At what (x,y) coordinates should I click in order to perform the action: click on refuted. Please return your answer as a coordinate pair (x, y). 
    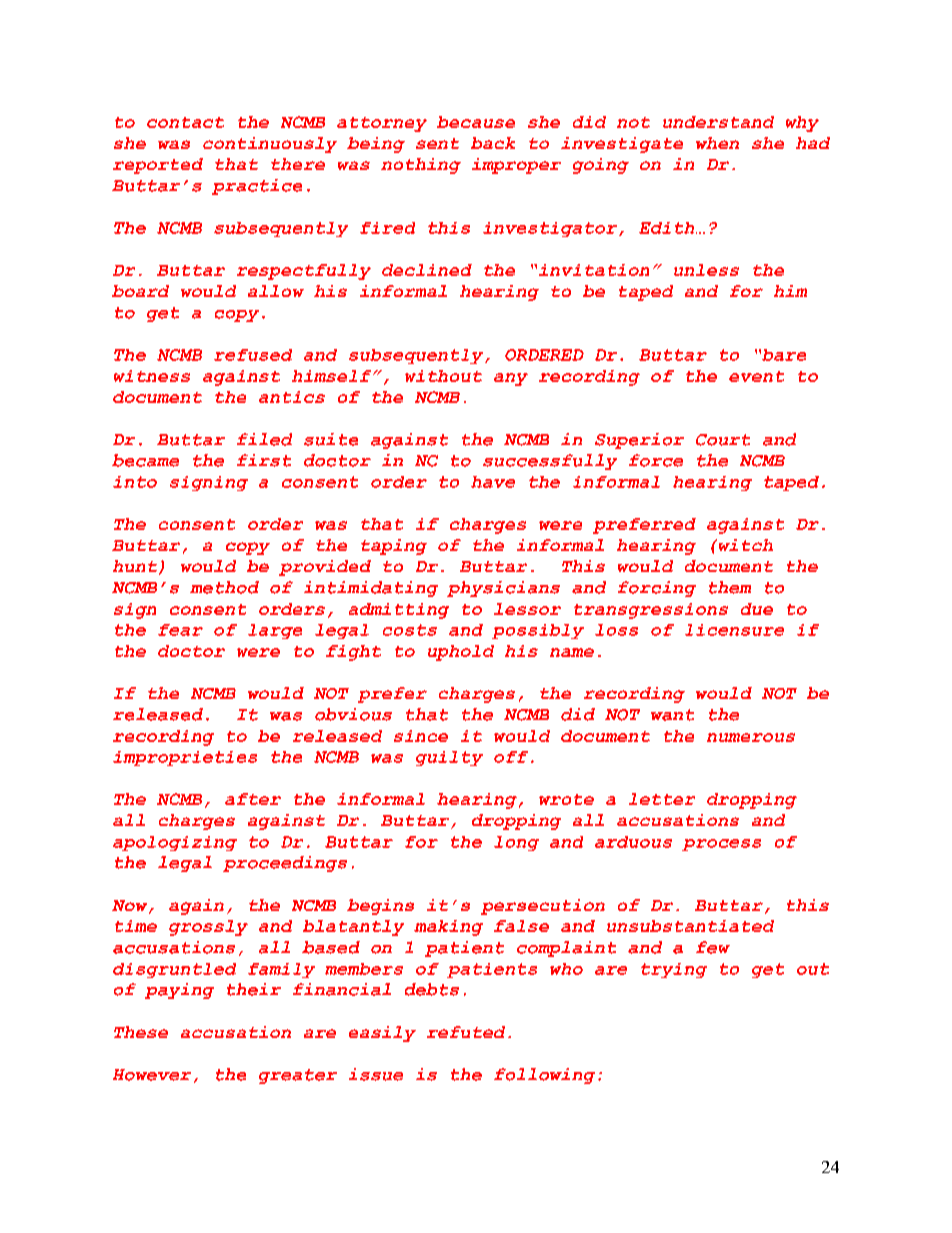
    Looking at the image, I should click on (466, 1032).
